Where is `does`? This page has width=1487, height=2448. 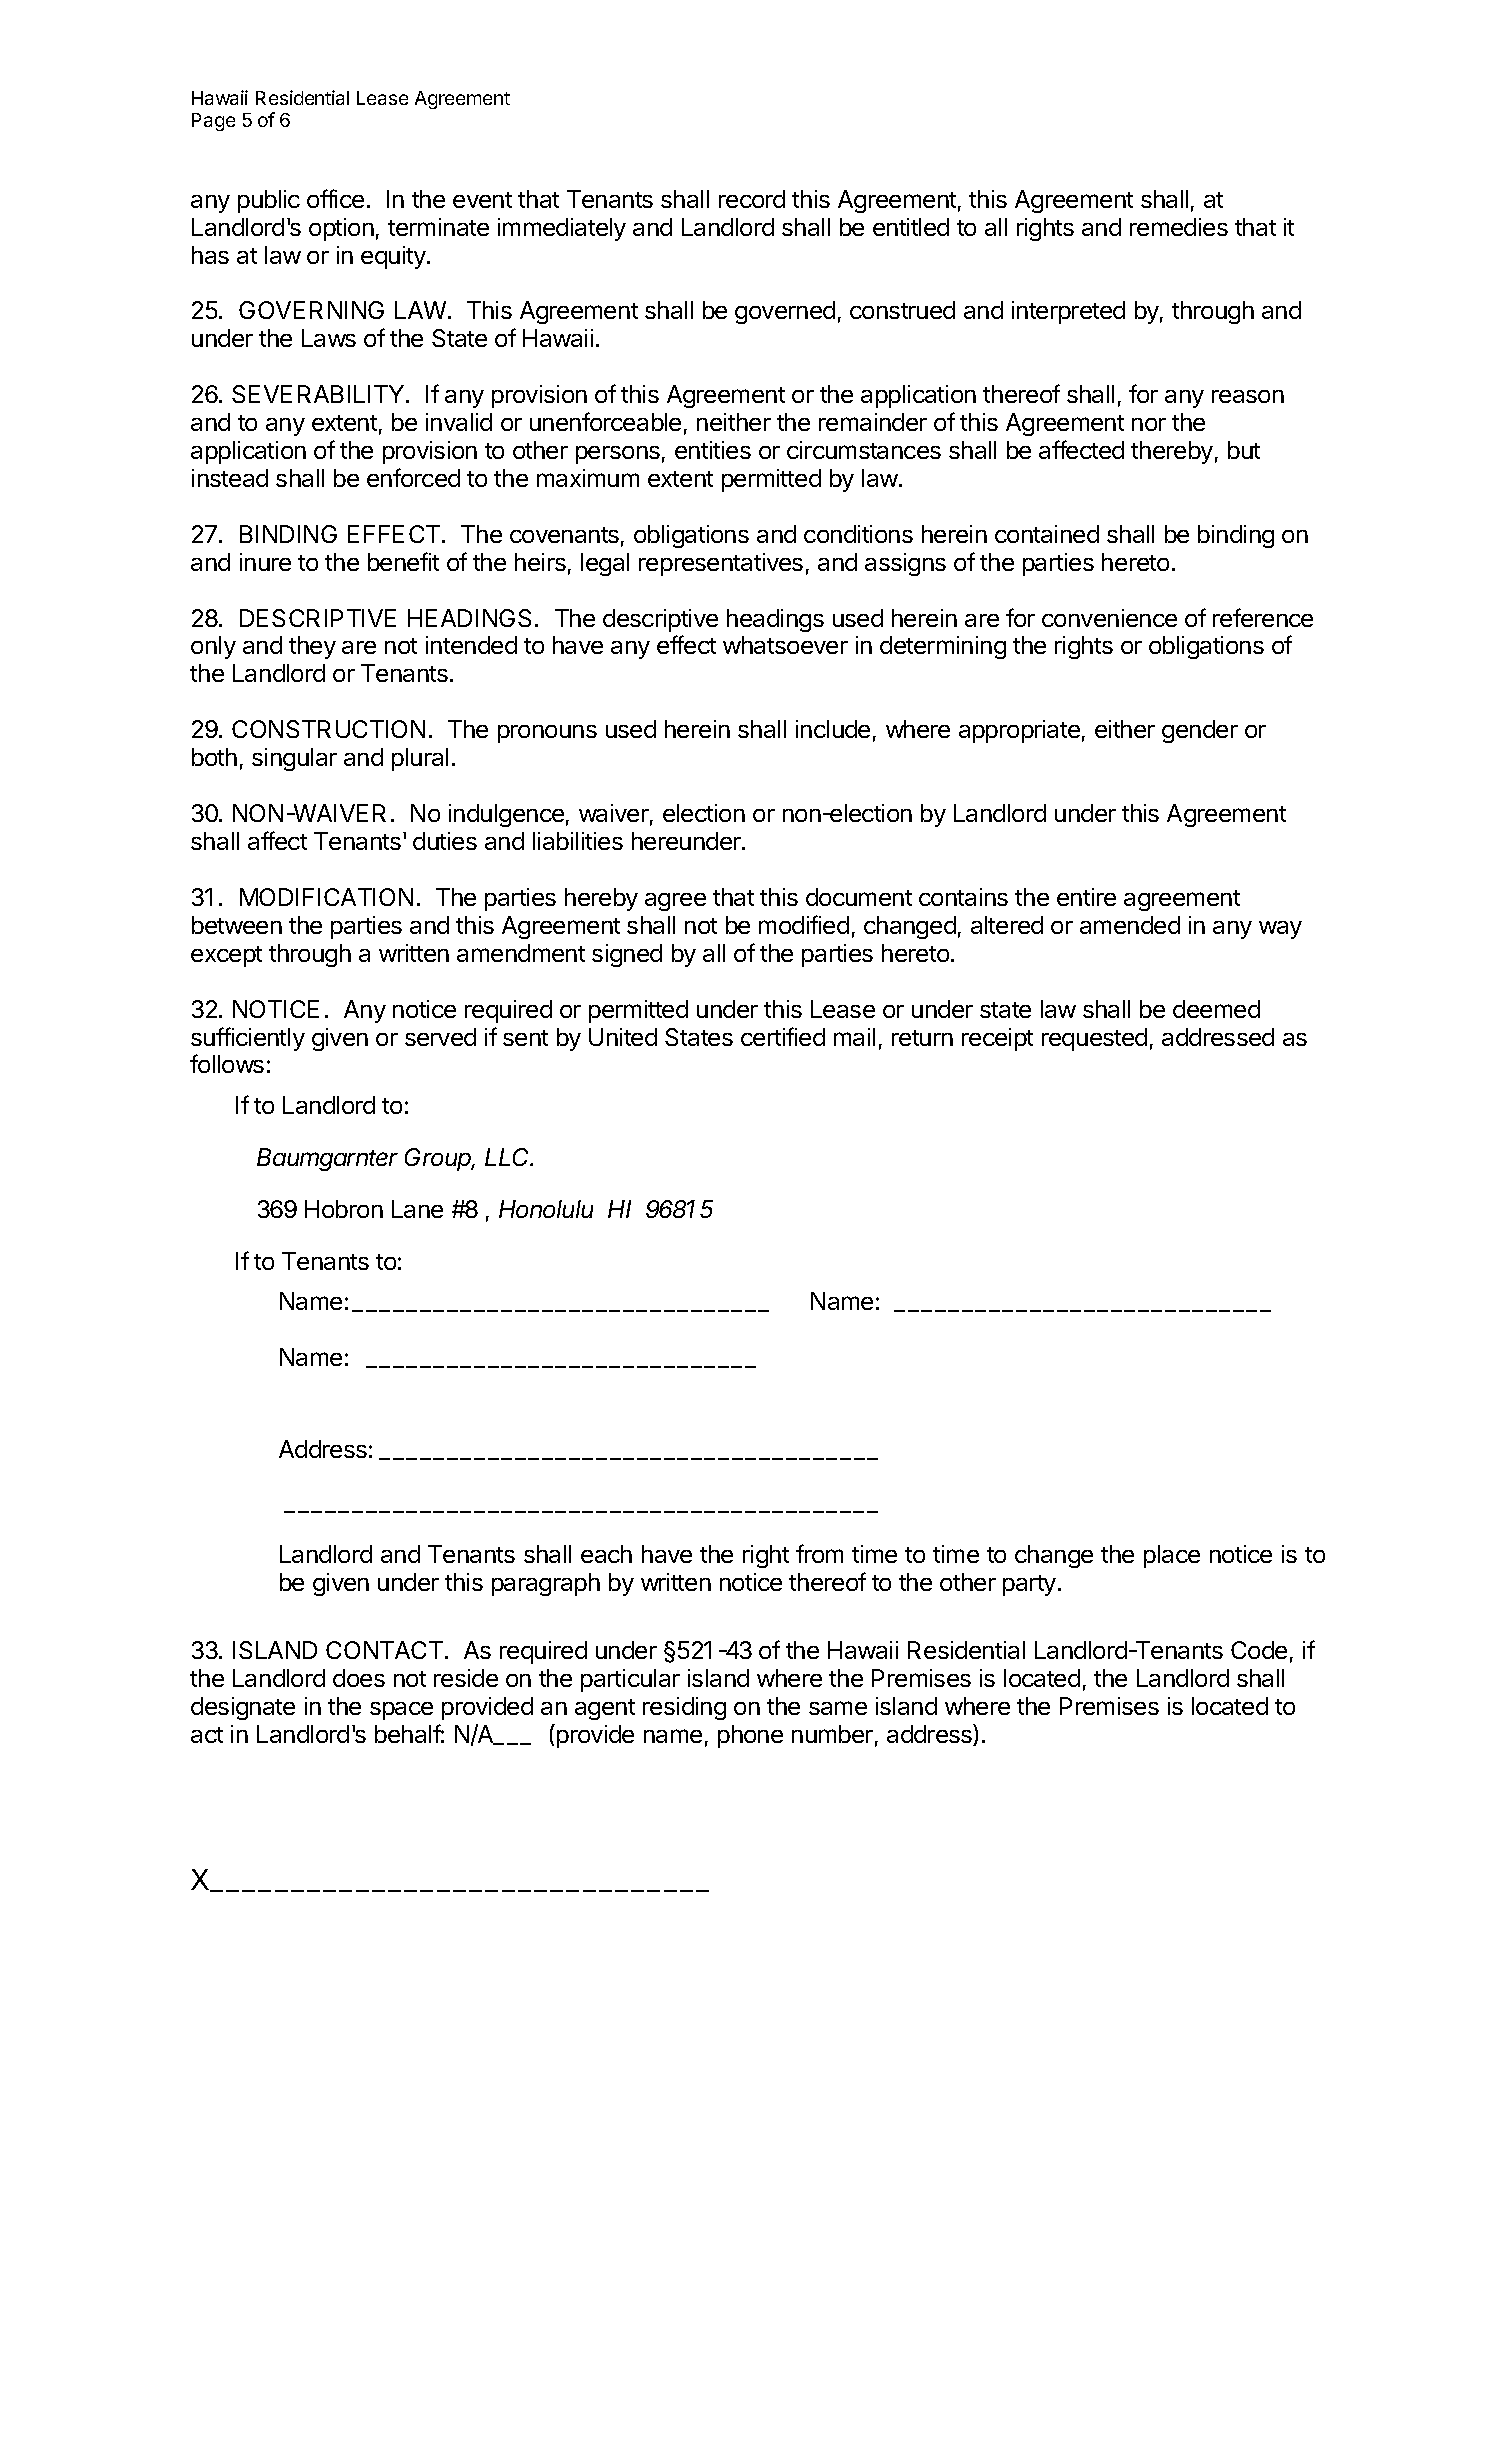
does is located at coordinates (359, 1678).
